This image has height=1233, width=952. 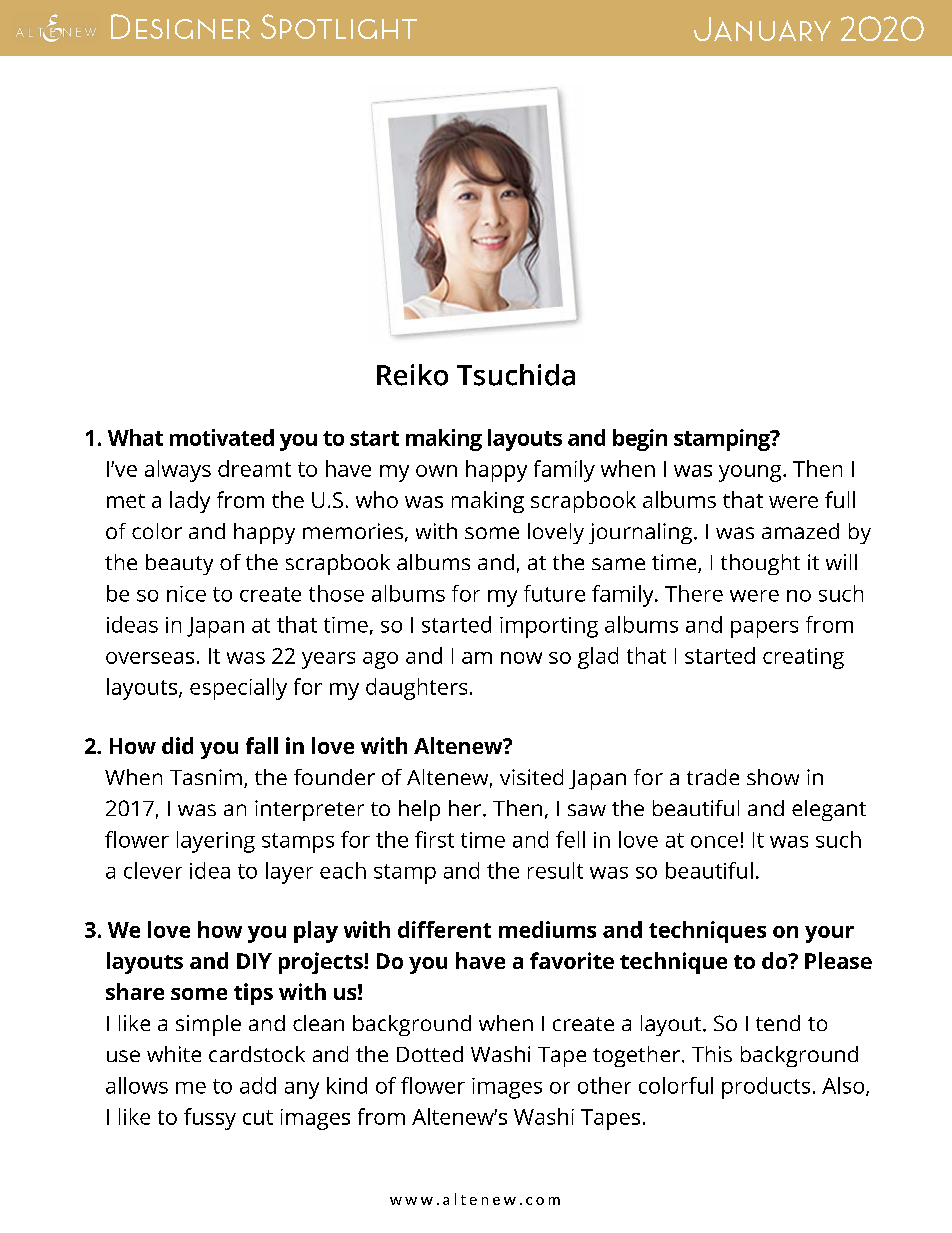 I want to click on Designer, so click(x=180, y=26).
